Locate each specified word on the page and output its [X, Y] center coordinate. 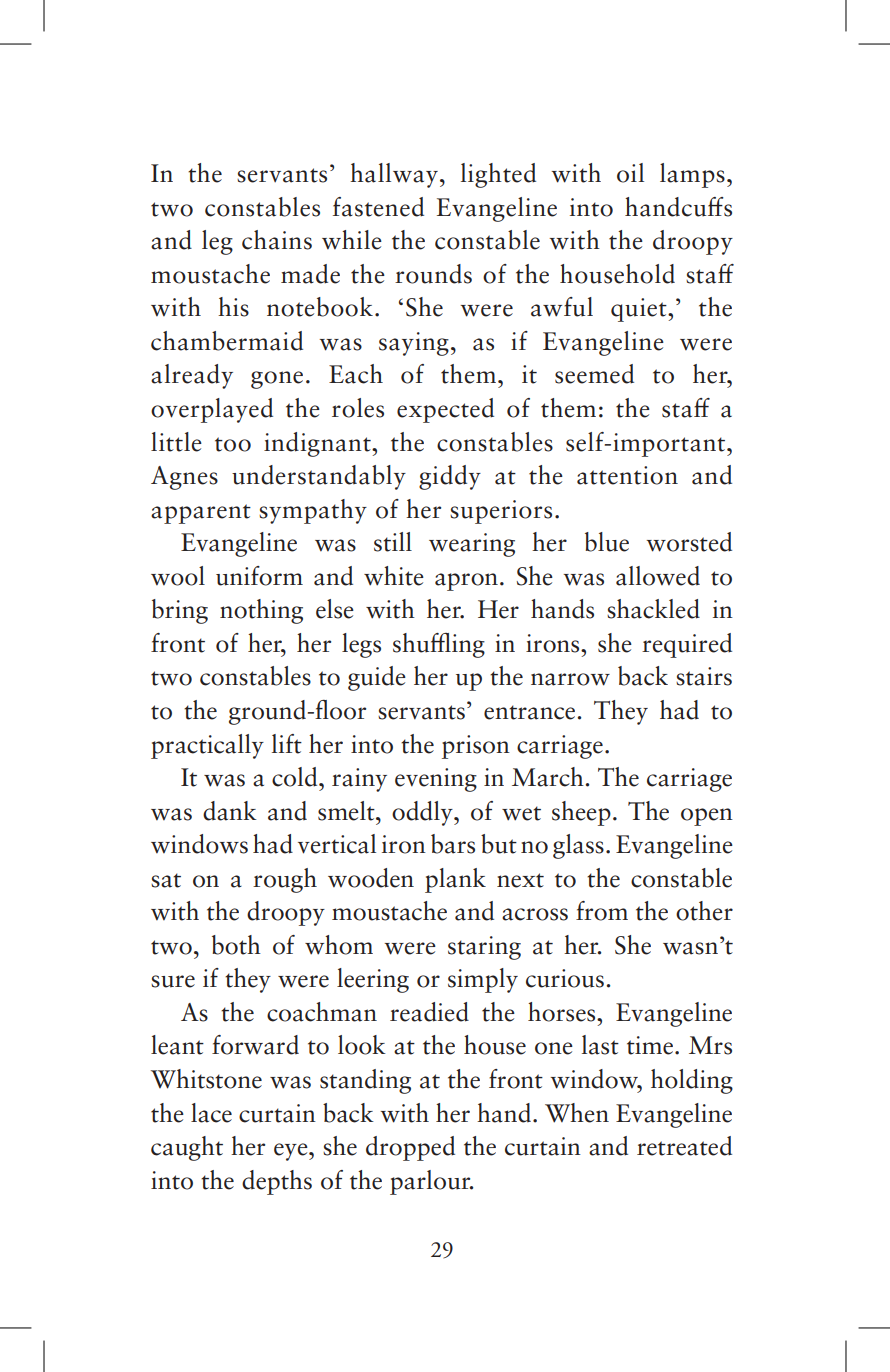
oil [630, 173]
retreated [684, 1146]
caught [187, 1148]
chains [277, 240]
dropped [410, 1148]
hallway [394, 175]
